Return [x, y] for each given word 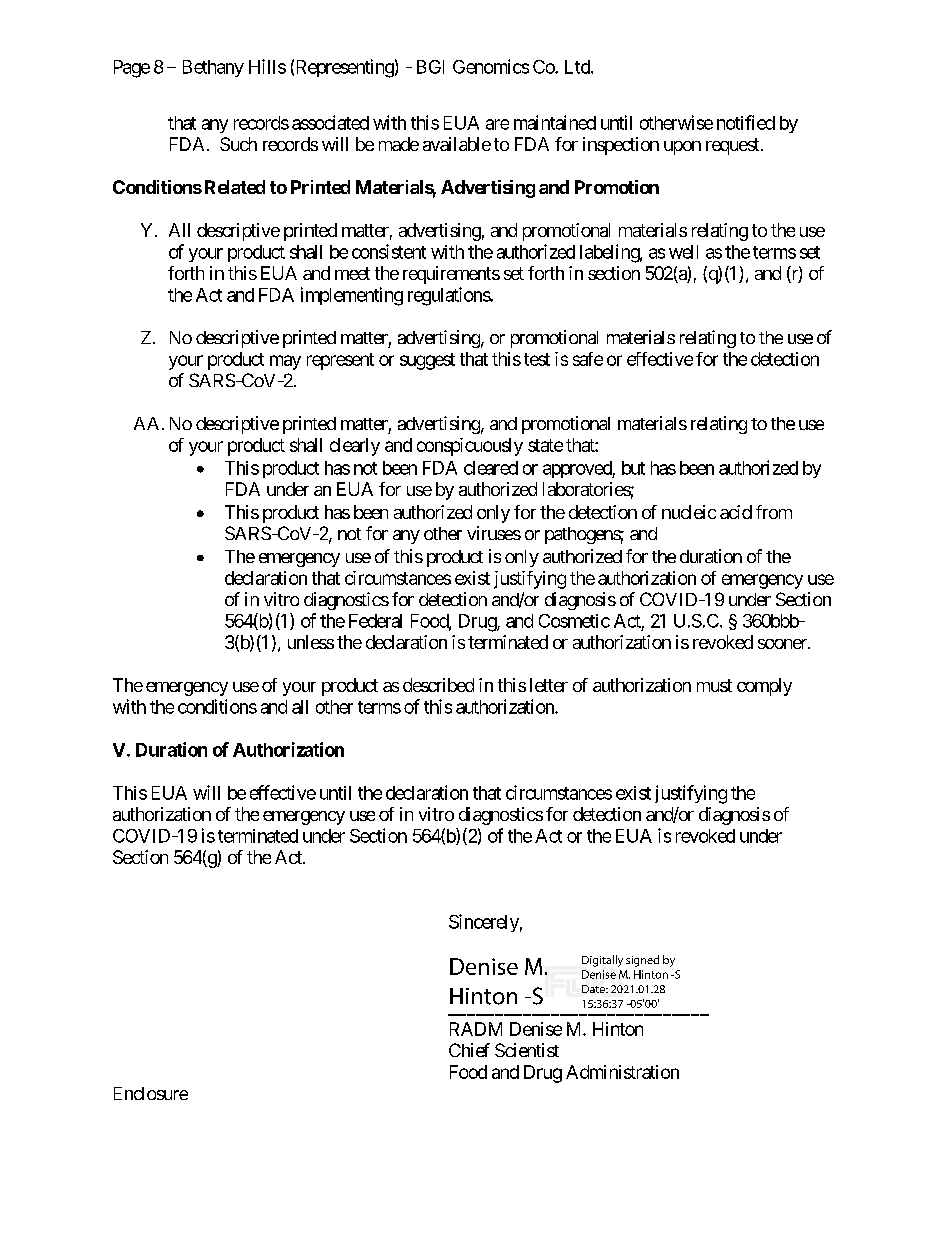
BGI [430, 67]
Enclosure [151, 1093]
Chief [469, 1050]
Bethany [213, 68]
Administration [622, 1072]
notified [746, 122]
